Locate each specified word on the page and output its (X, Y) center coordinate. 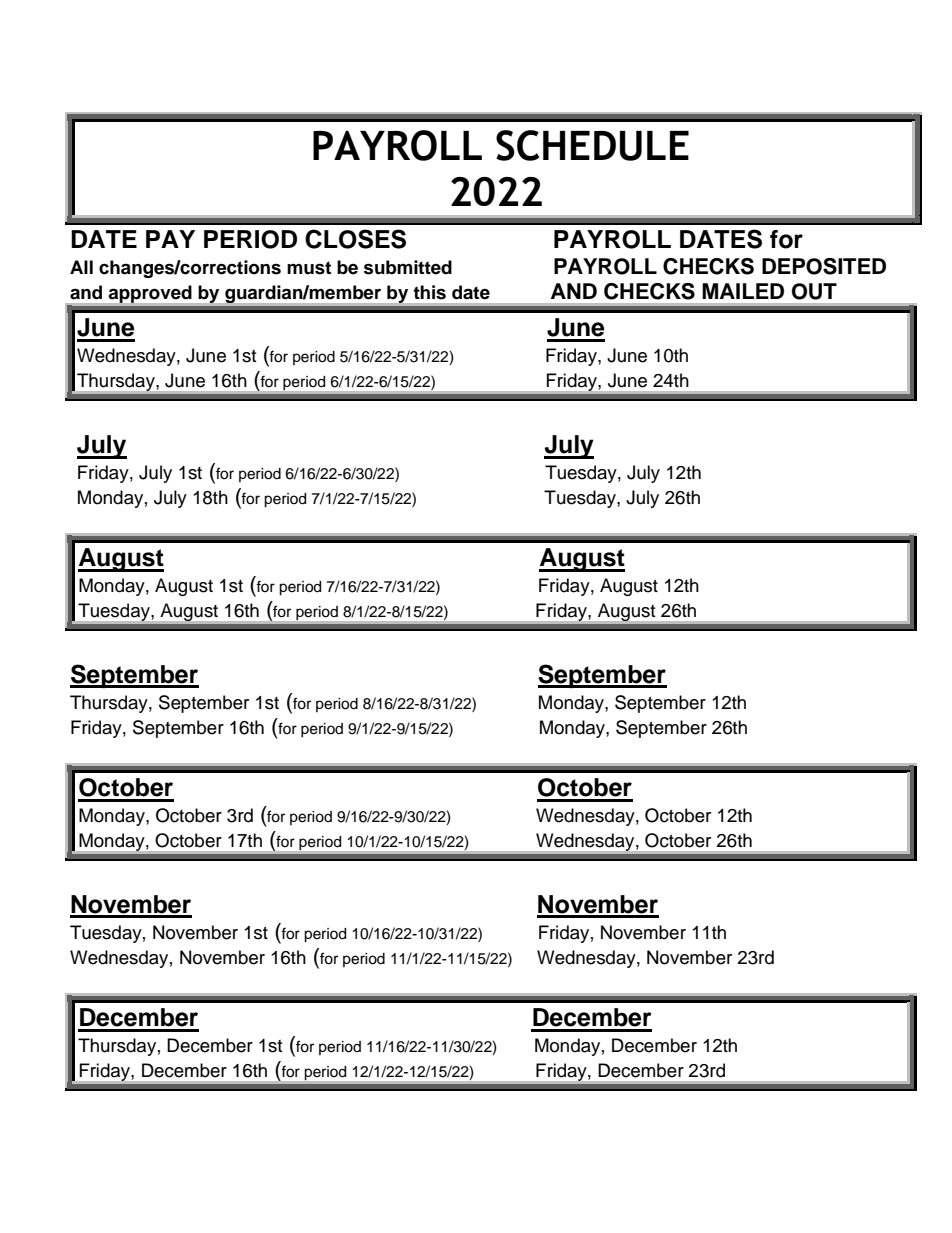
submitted (408, 267)
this (429, 292)
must (309, 268)
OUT (814, 291)
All (81, 267)
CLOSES (355, 239)
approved (150, 294)
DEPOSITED (824, 266)
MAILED (743, 291)
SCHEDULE (592, 145)
